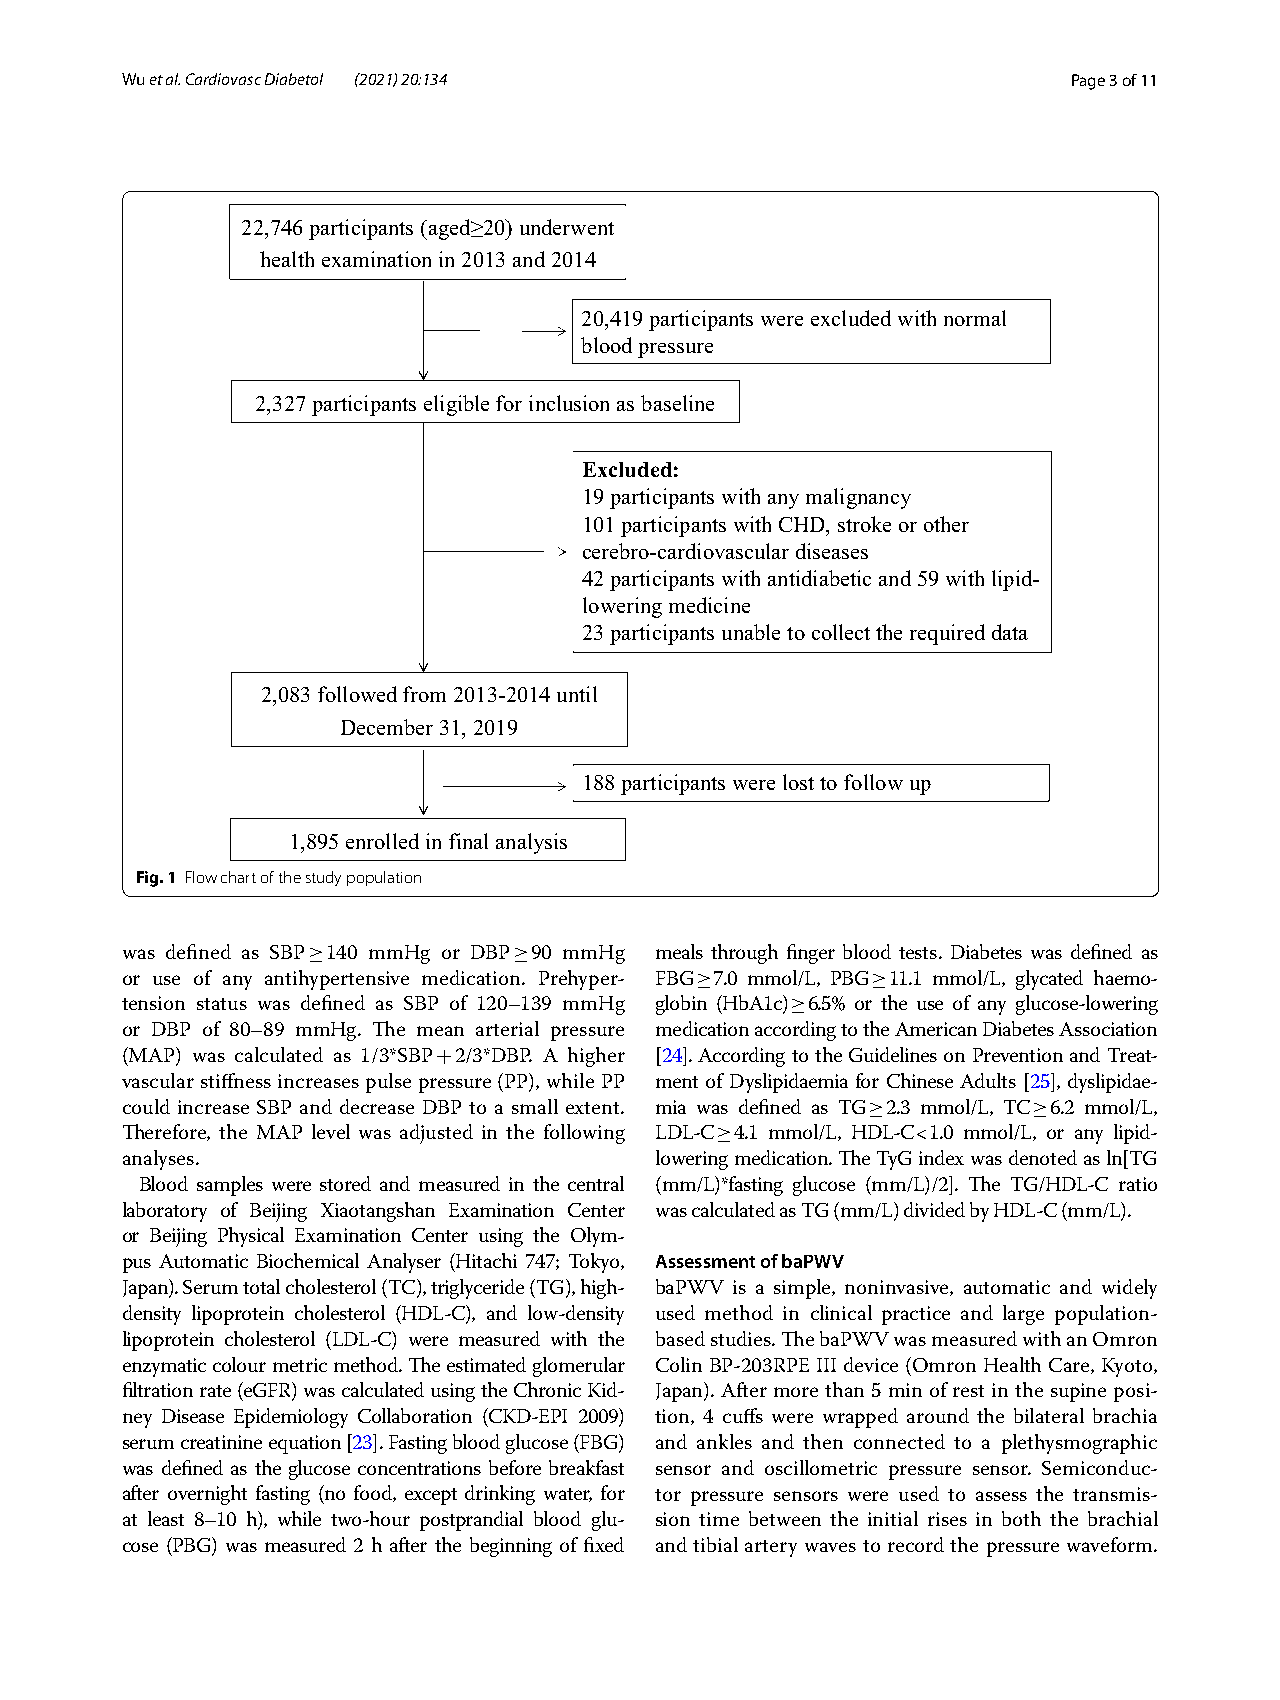 Image resolution: width=1280 pixels, height=1700 pixels. Describe the element at coordinates (1021, 1518) in the image. I see `both` at that location.
